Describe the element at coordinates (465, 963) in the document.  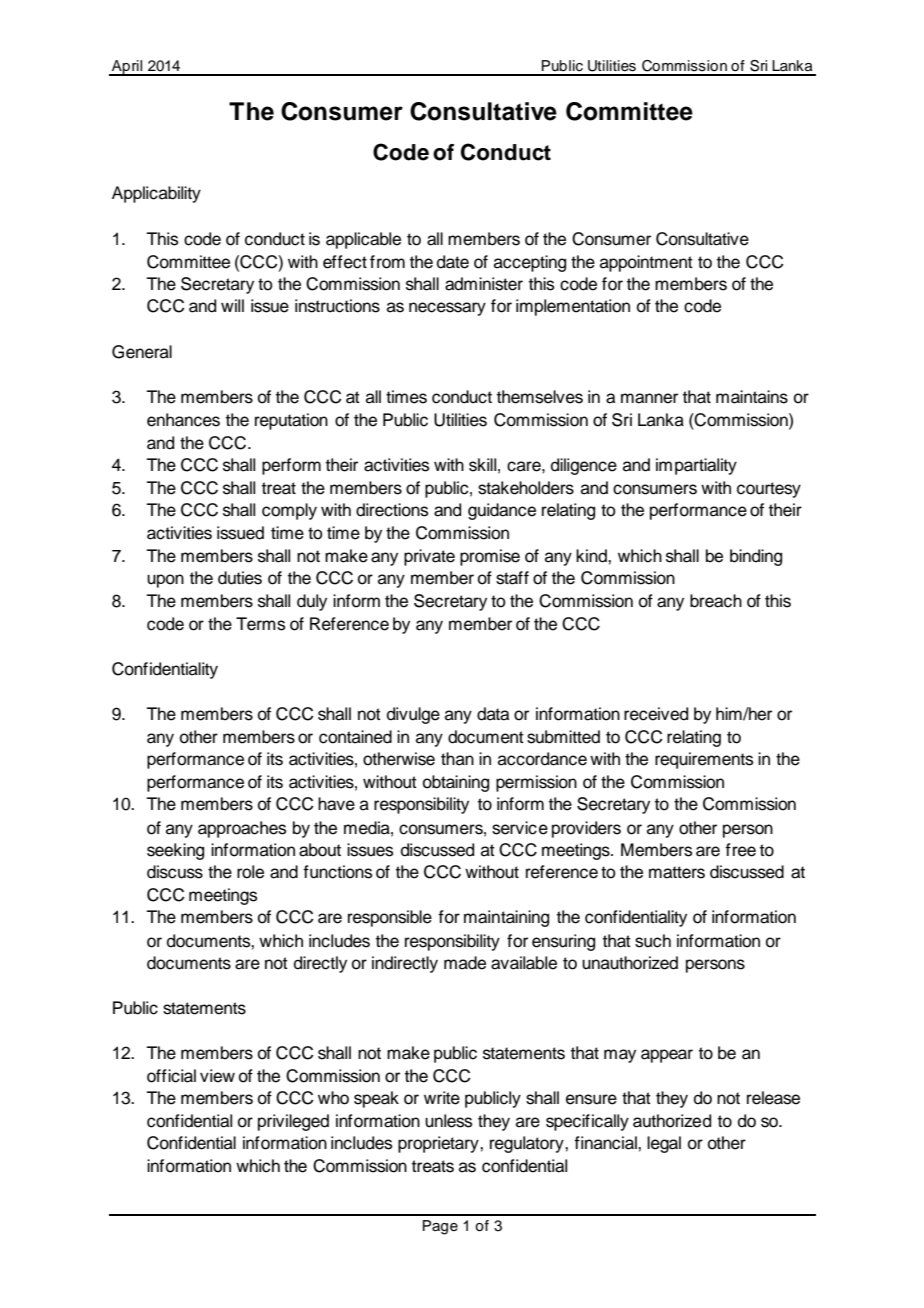
I see `made` at that location.
